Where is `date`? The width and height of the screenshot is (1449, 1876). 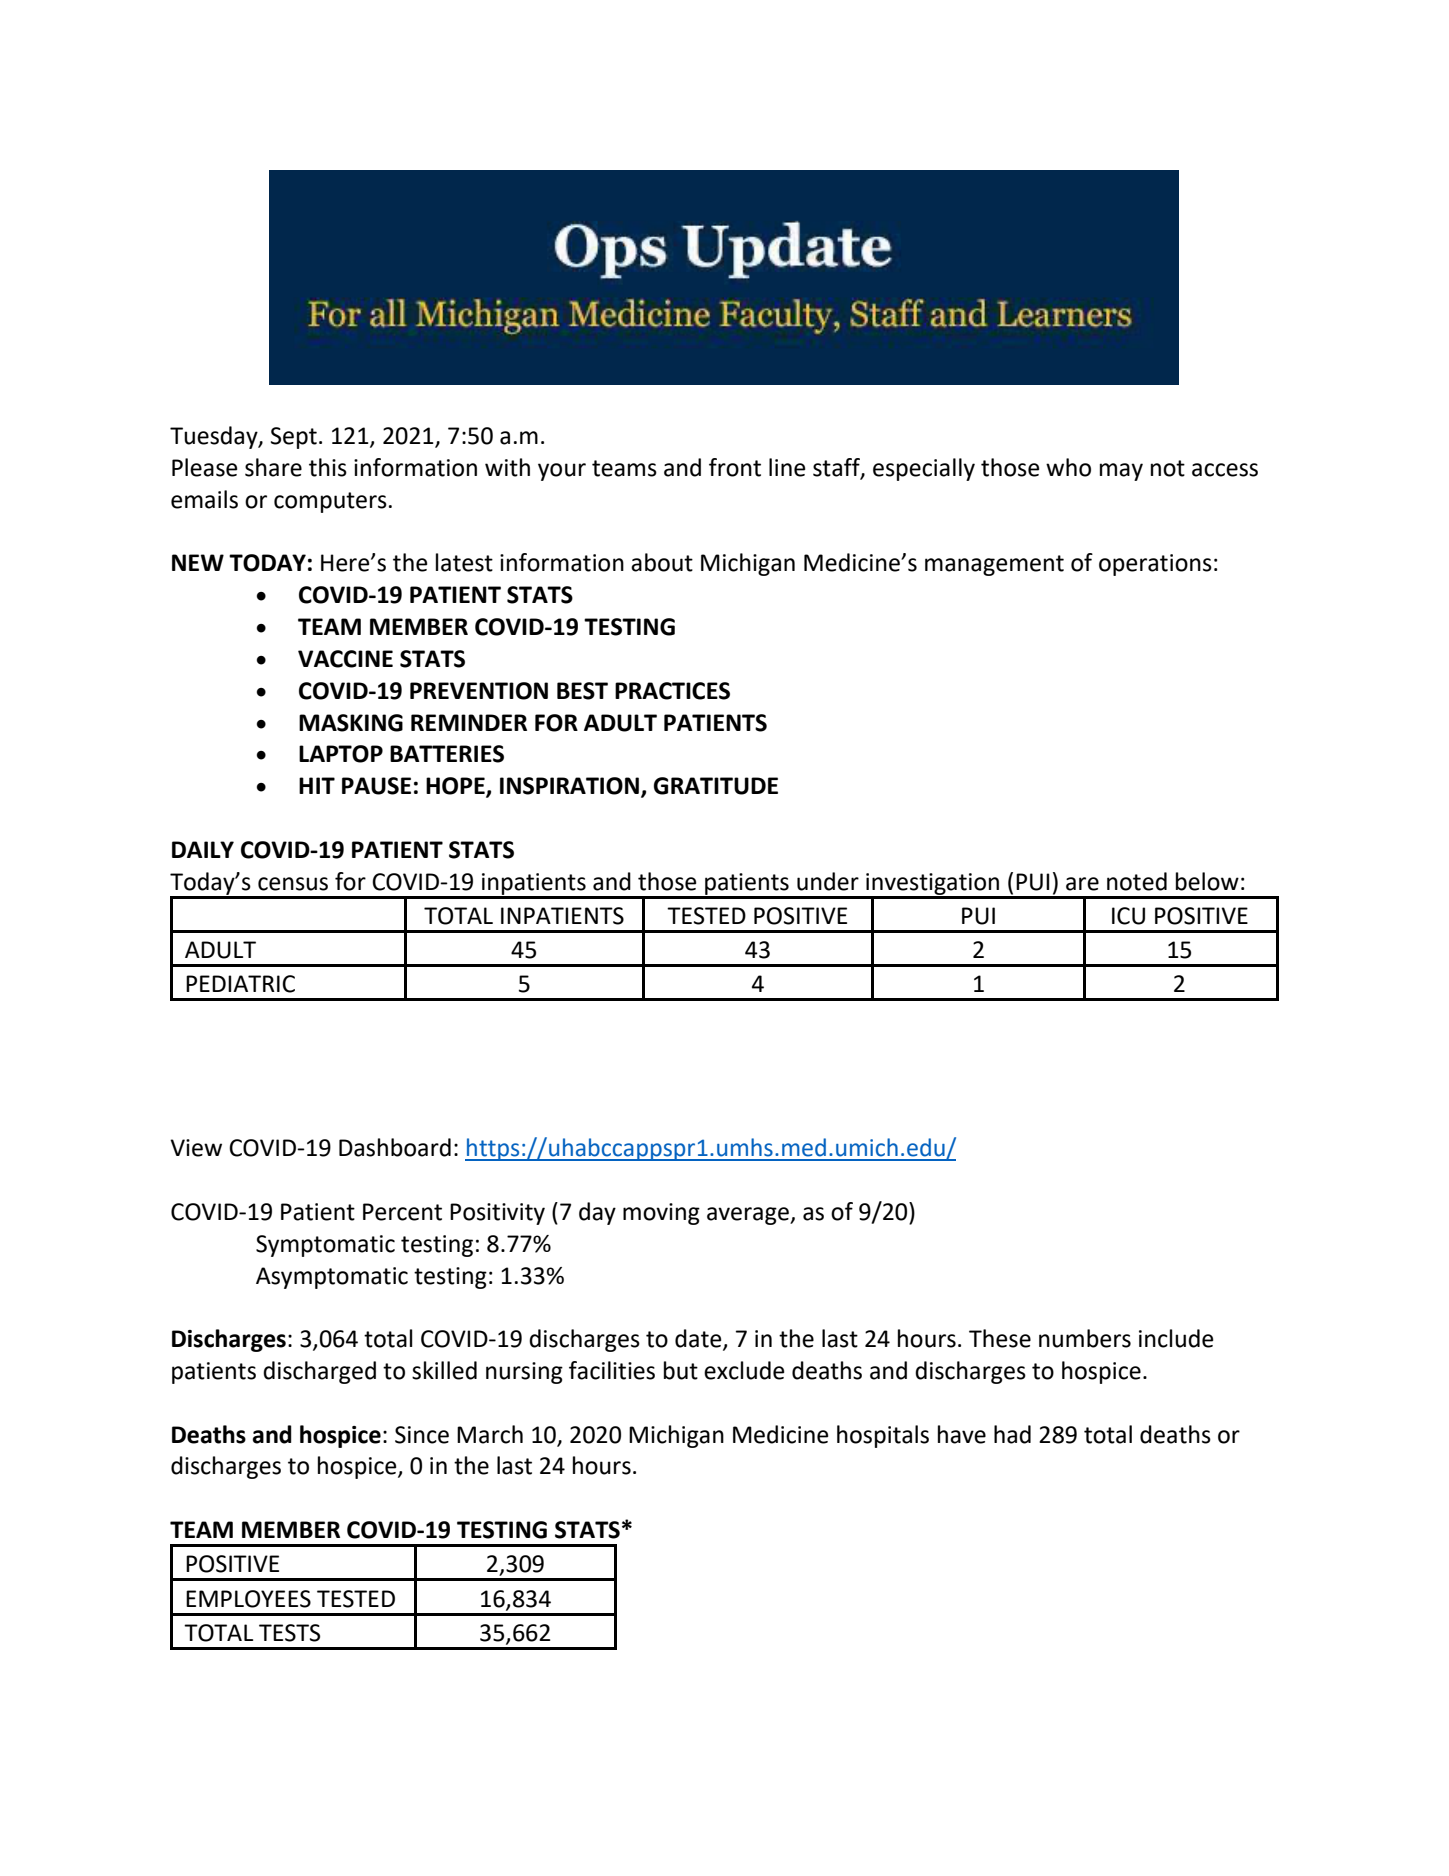
date is located at coordinates (699, 1339).
